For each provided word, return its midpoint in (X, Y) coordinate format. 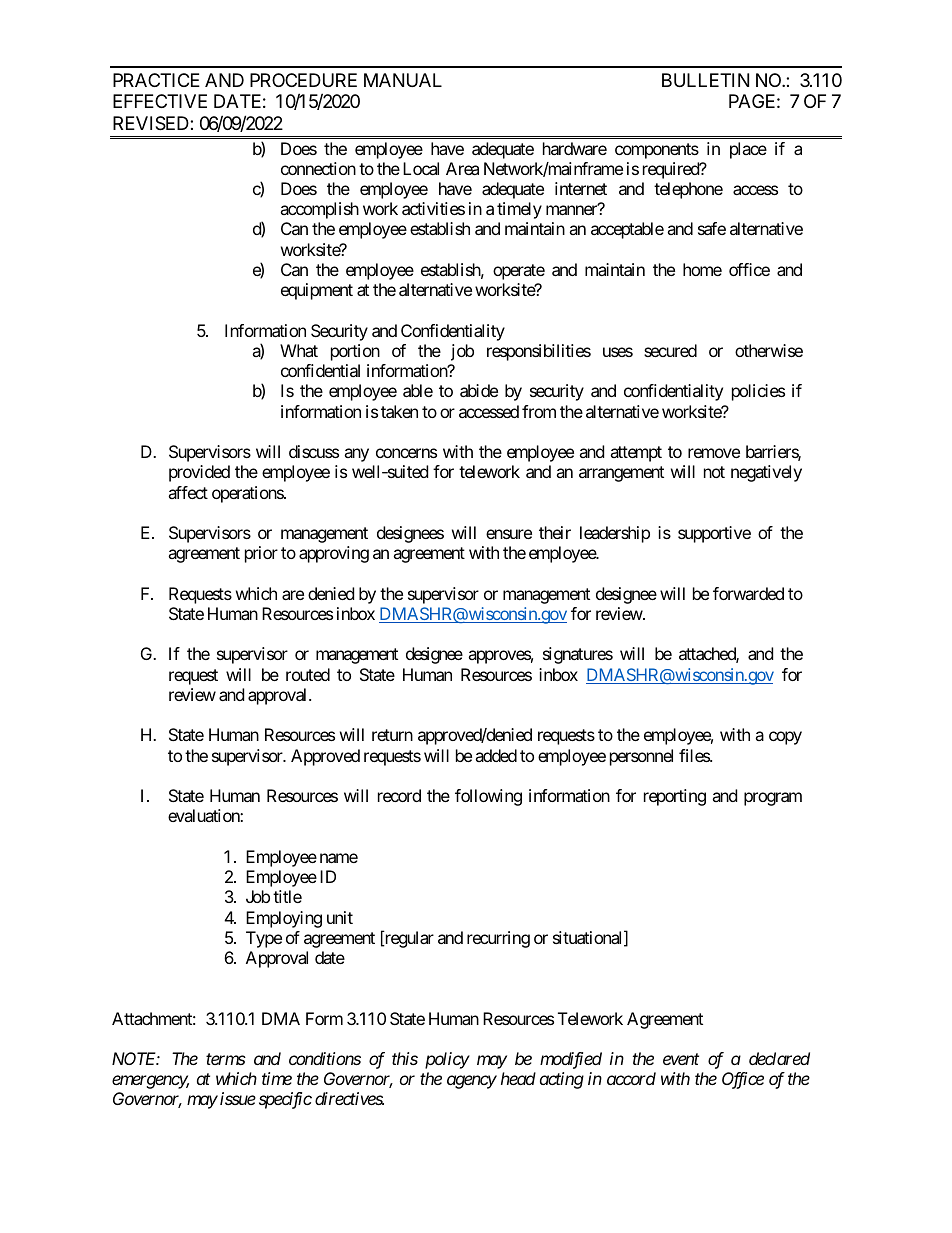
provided (199, 473)
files (695, 755)
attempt (636, 454)
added (496, 755)
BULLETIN (705, 80)
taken (399, 411)
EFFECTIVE (160, 101)
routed (308, 674)
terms (226, 1059)
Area (462, 168)
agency (472, 1082)
